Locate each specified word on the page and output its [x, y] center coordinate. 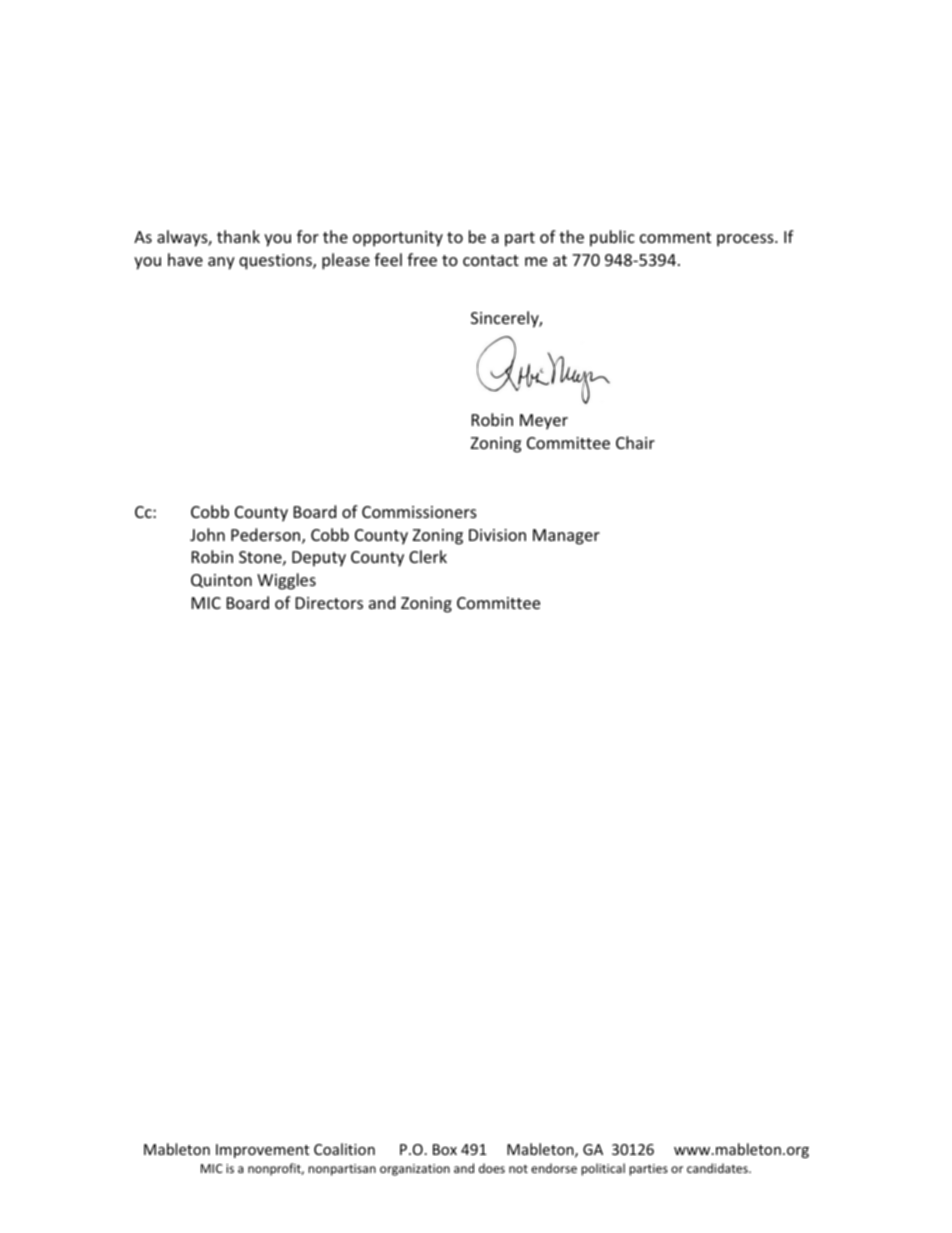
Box [445, 1149]
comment [675, 237]
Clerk [428, 556]
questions [276, 262]
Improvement [262, 1151]
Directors [329, 603]
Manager [566, 537]
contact [491, 260]
